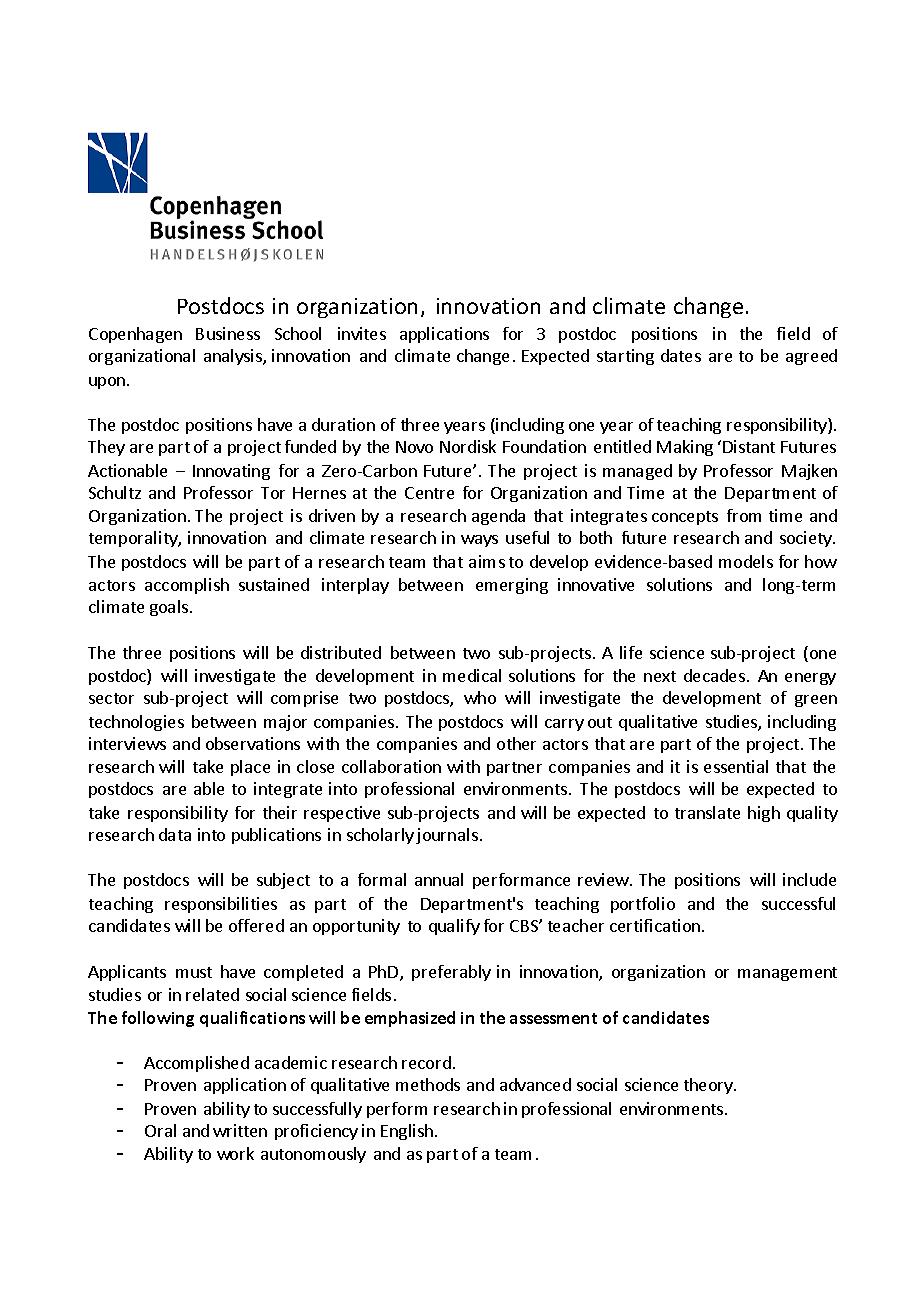 The image size is (924, 1309). Describe the element at coordinates (362, 333) in the screenshot. I see `invites` at that location.
